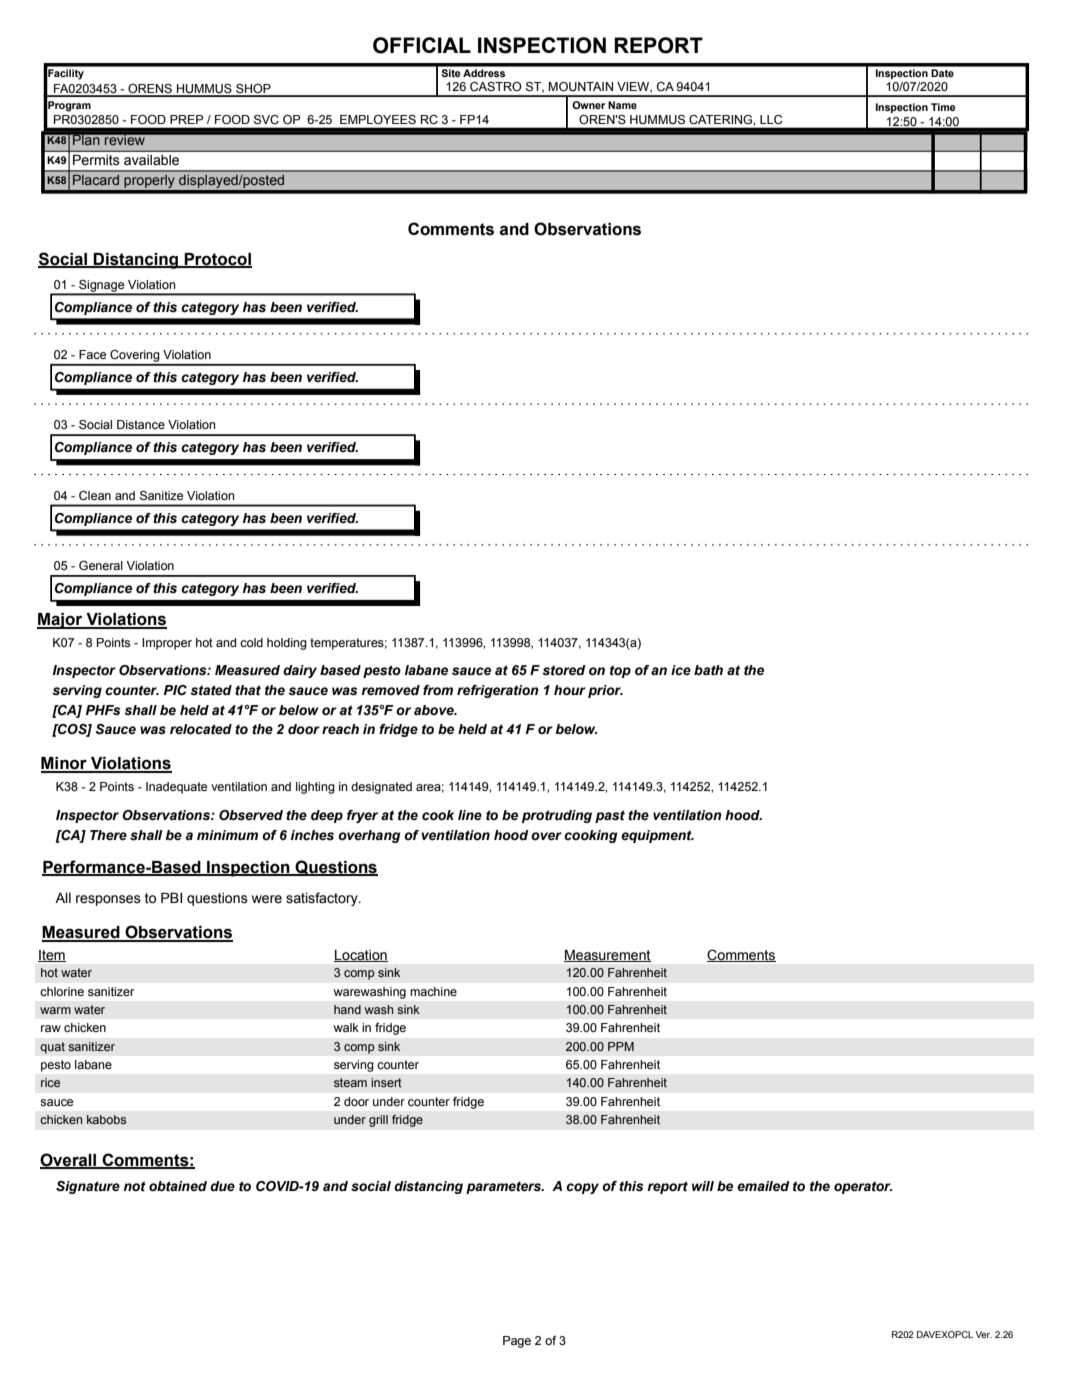 This image has height=1383, width=1069. What do you see at coordinates (863, 1187) in the image?
I see `operator` at bounding box center [863, 1187].
